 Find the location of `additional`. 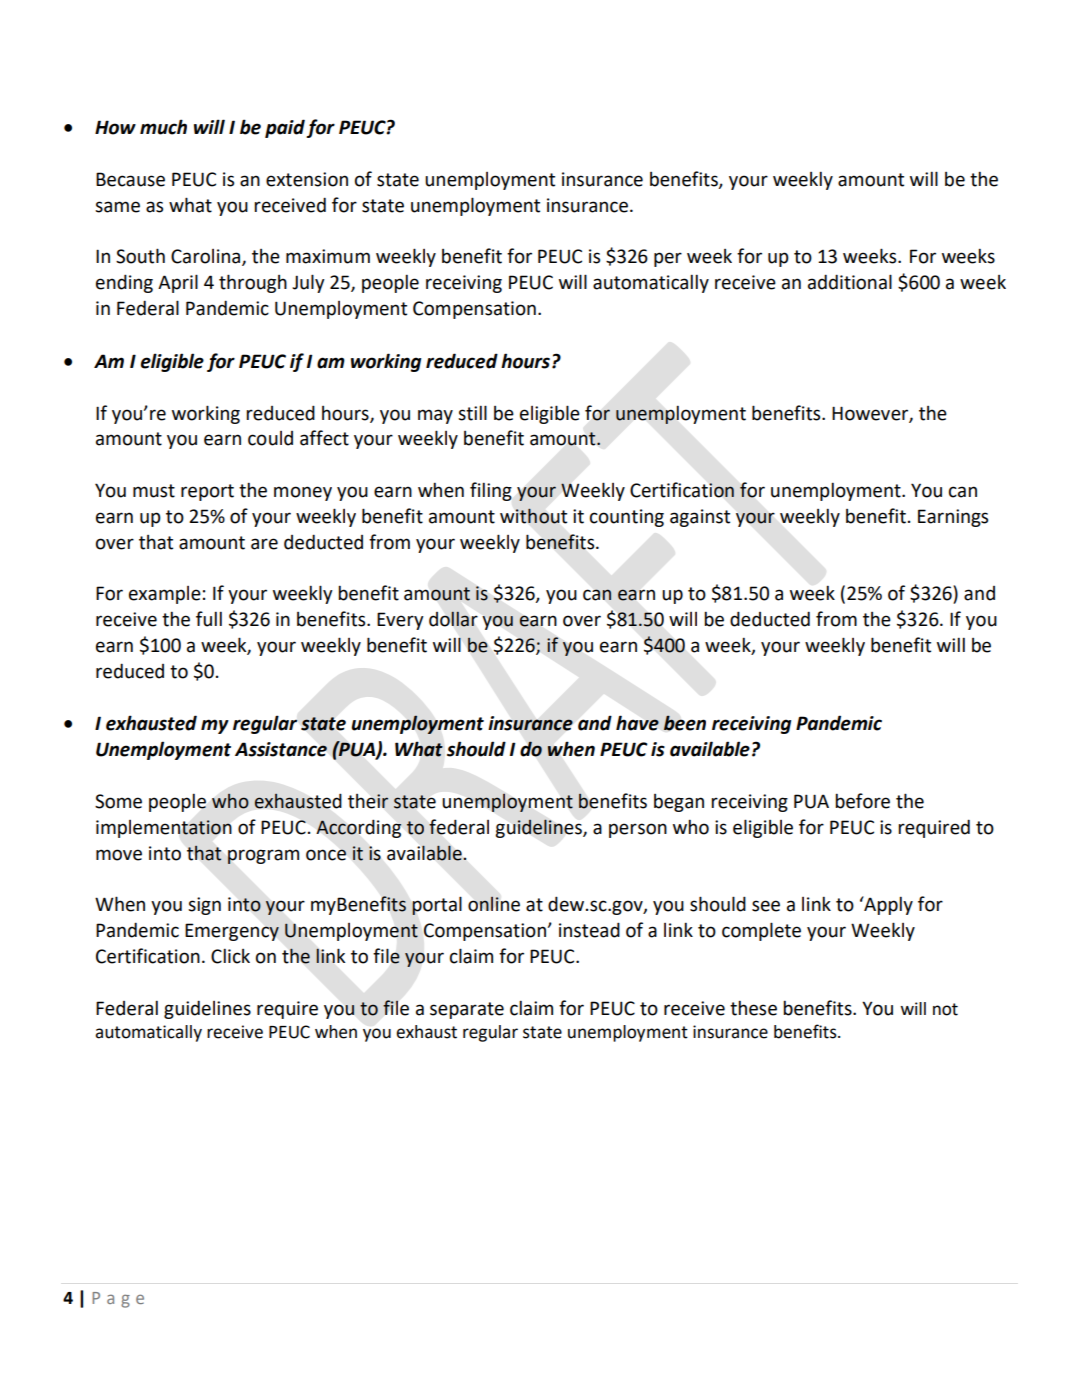

additional is located at coordinates (850, 282).
